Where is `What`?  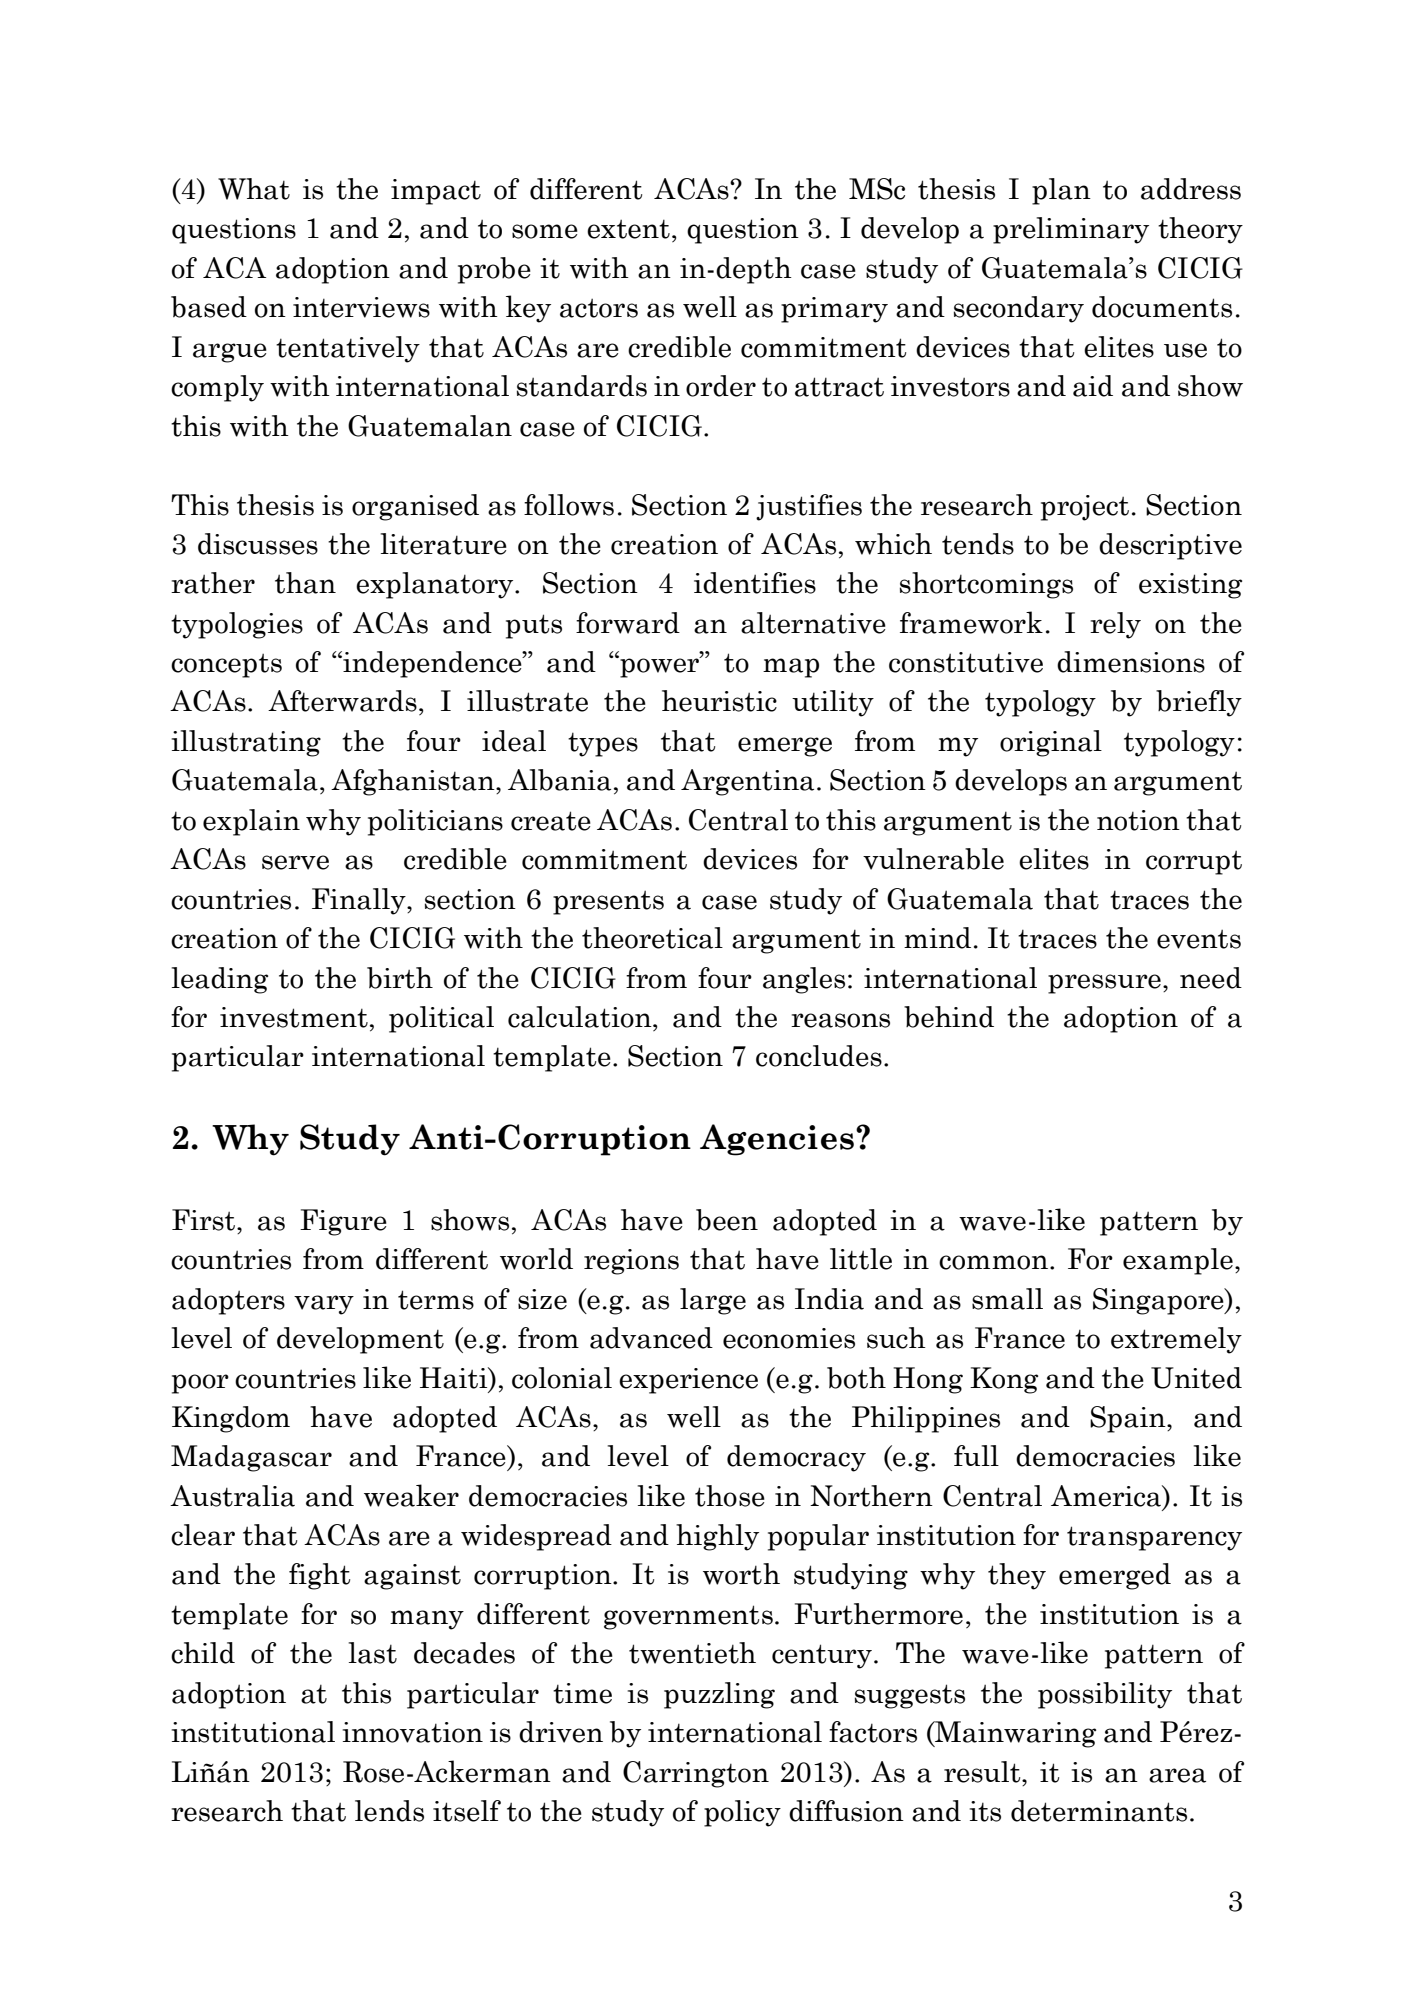 What is located at coordinates (254, 189).
